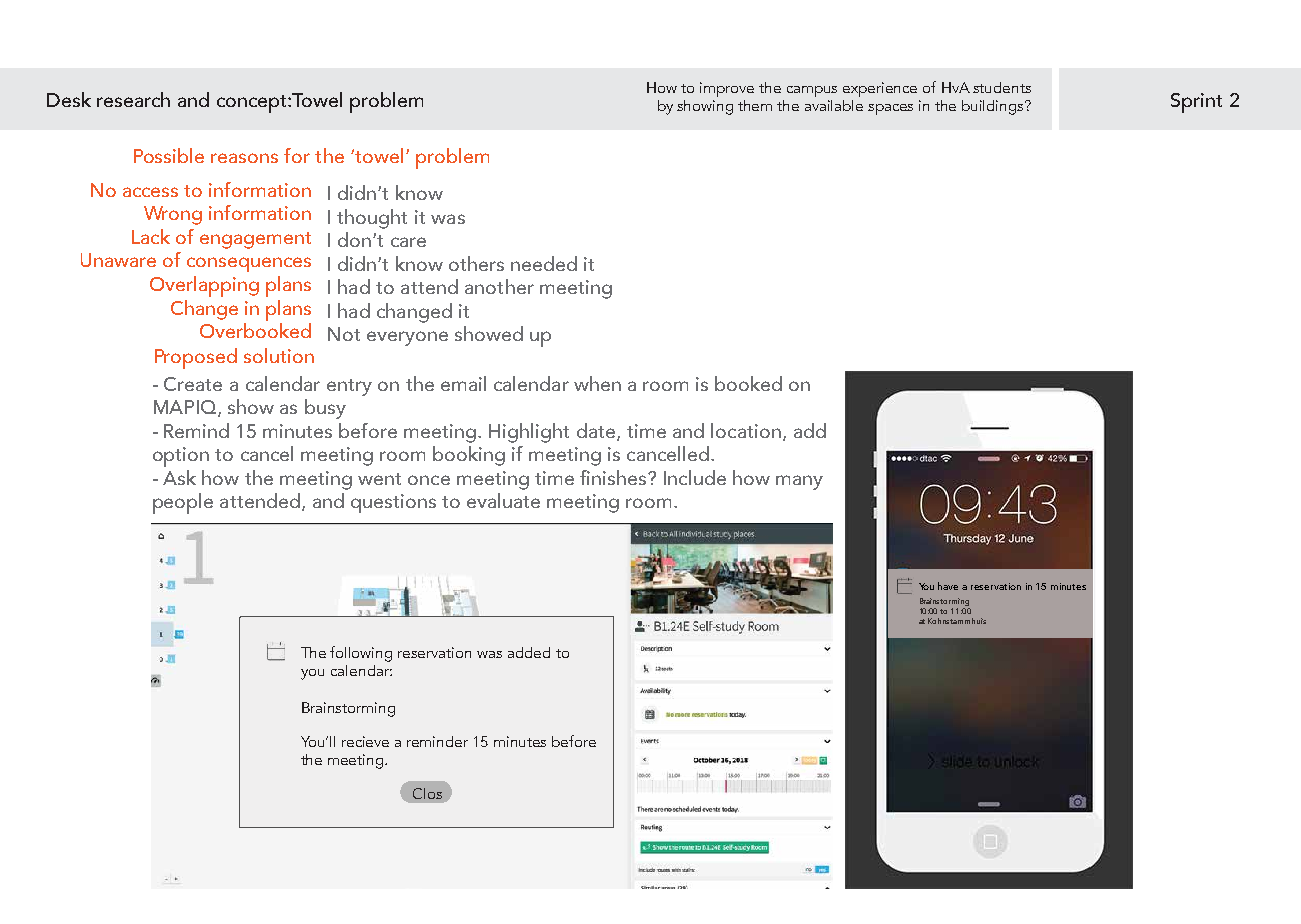 This document has height=924, width=1301. I want to click on following, so click(361, 654).
